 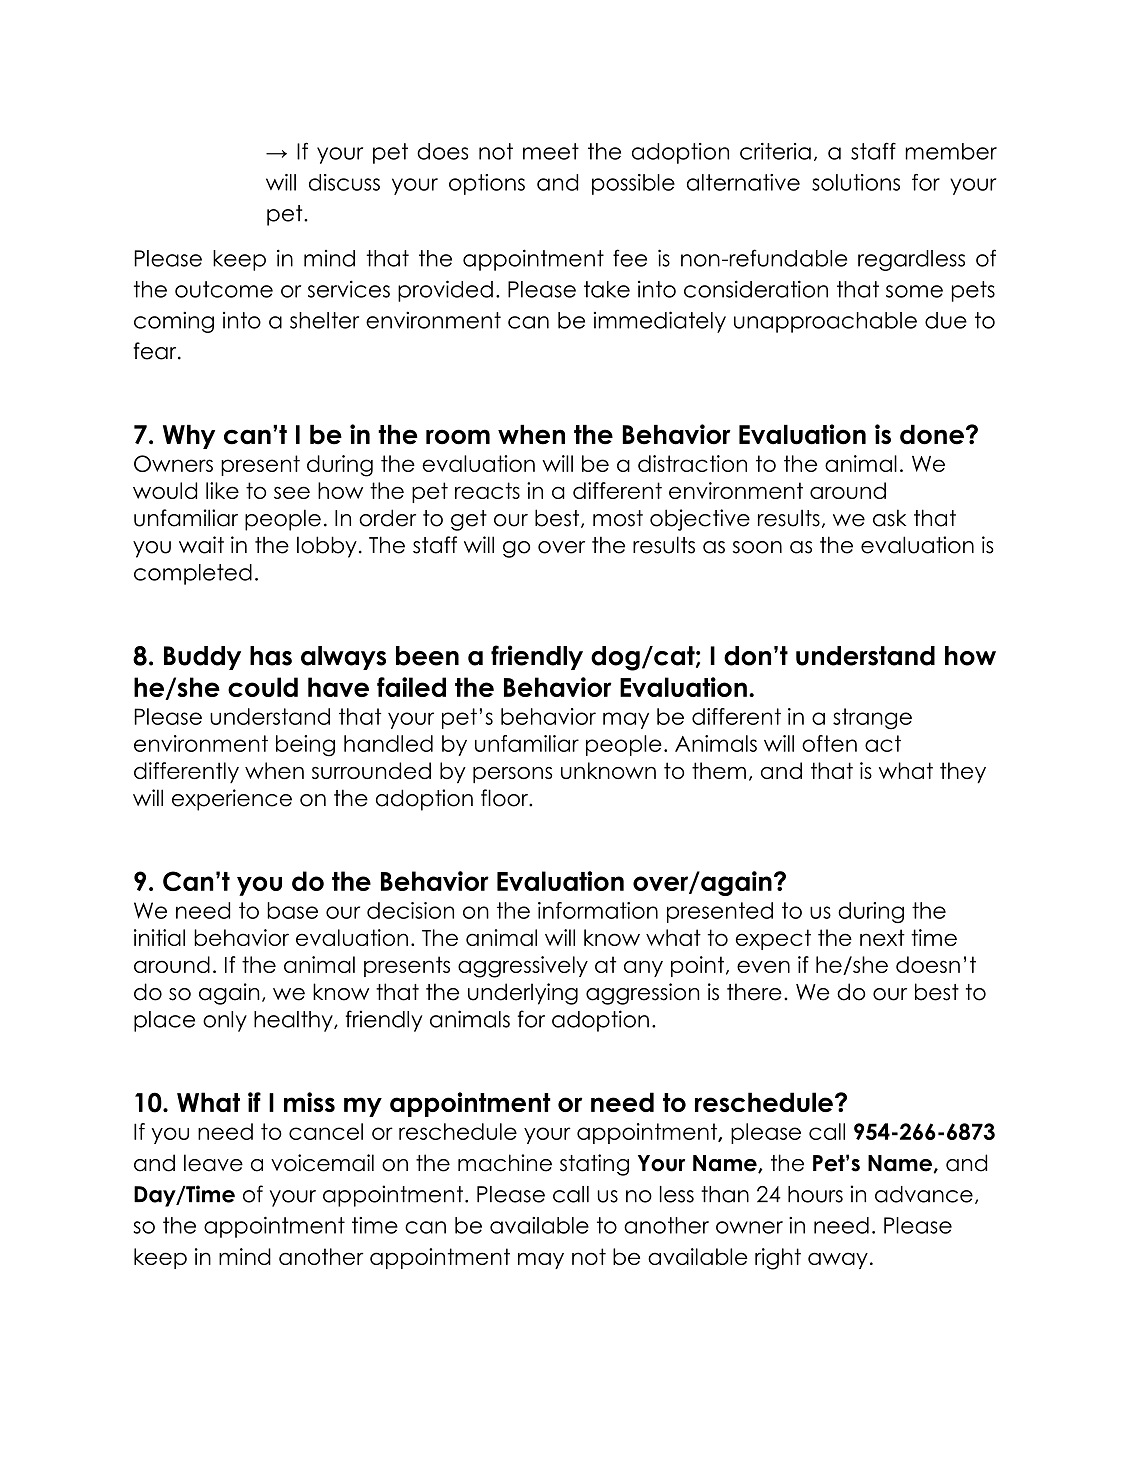 I want to click on could, so click(x=263, y=687).
